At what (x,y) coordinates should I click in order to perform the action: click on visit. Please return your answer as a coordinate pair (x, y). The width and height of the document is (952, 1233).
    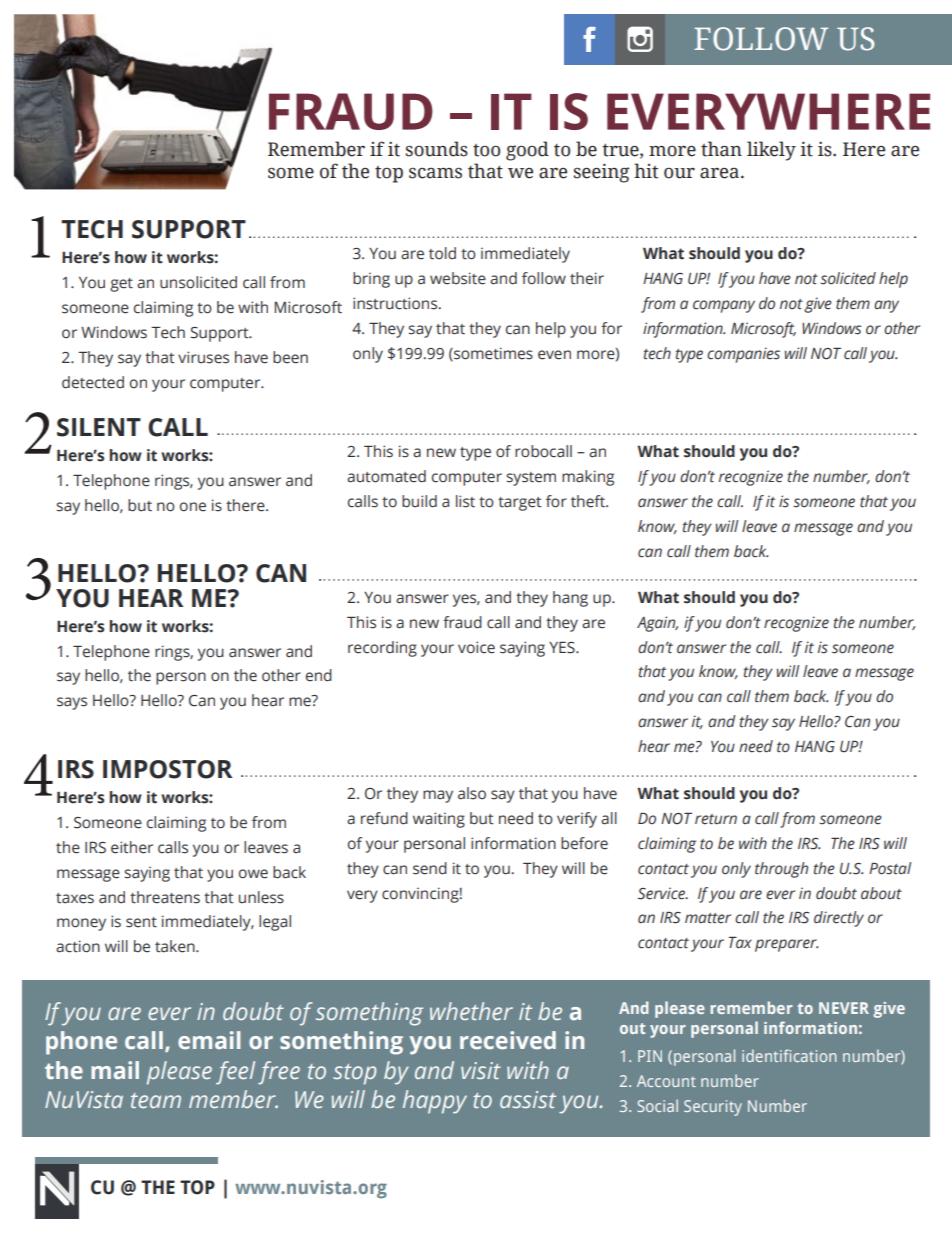
    Looking at the image, I should click on (481, 1070).
